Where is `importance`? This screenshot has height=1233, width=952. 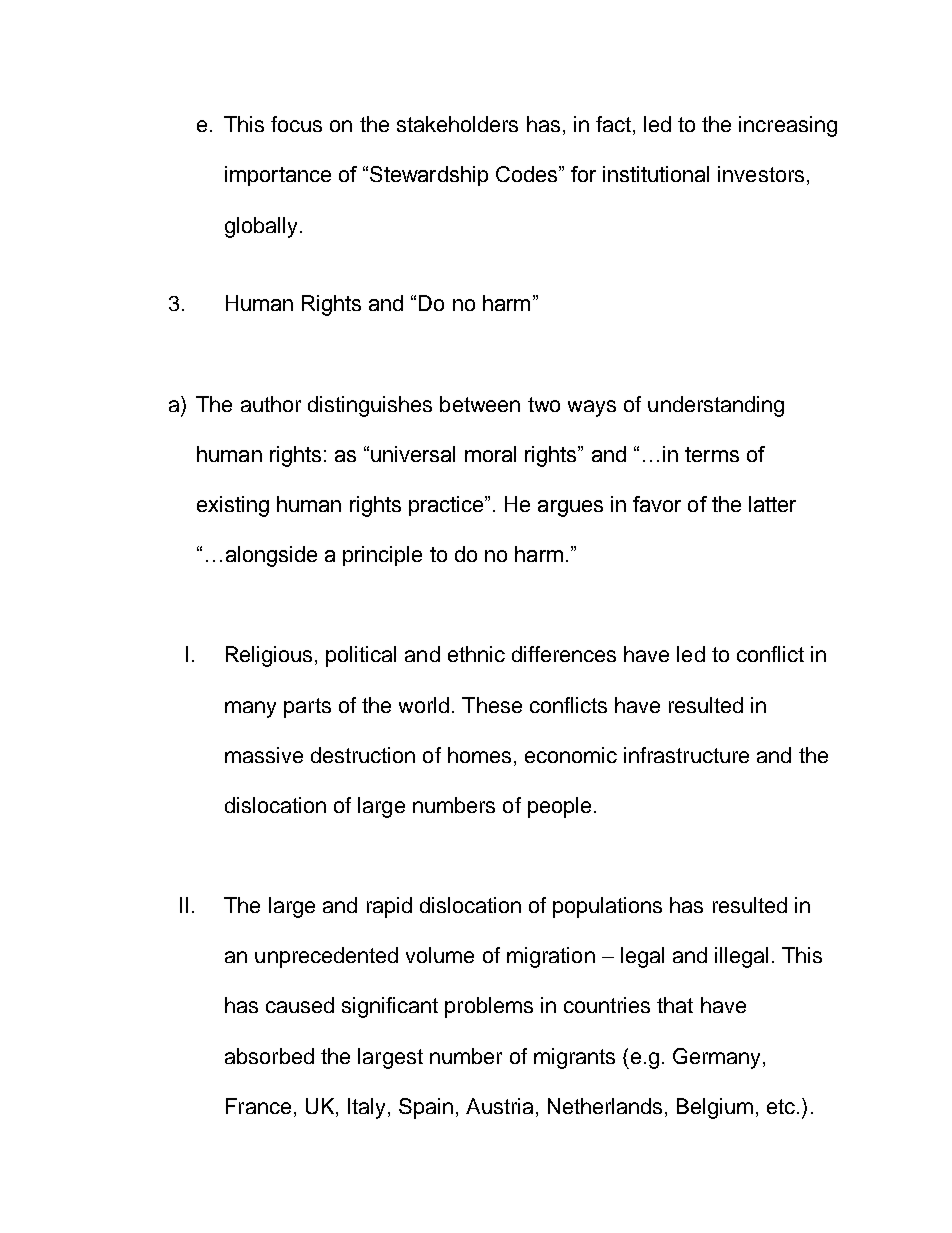
importance is located at coordinates (278, 176).
